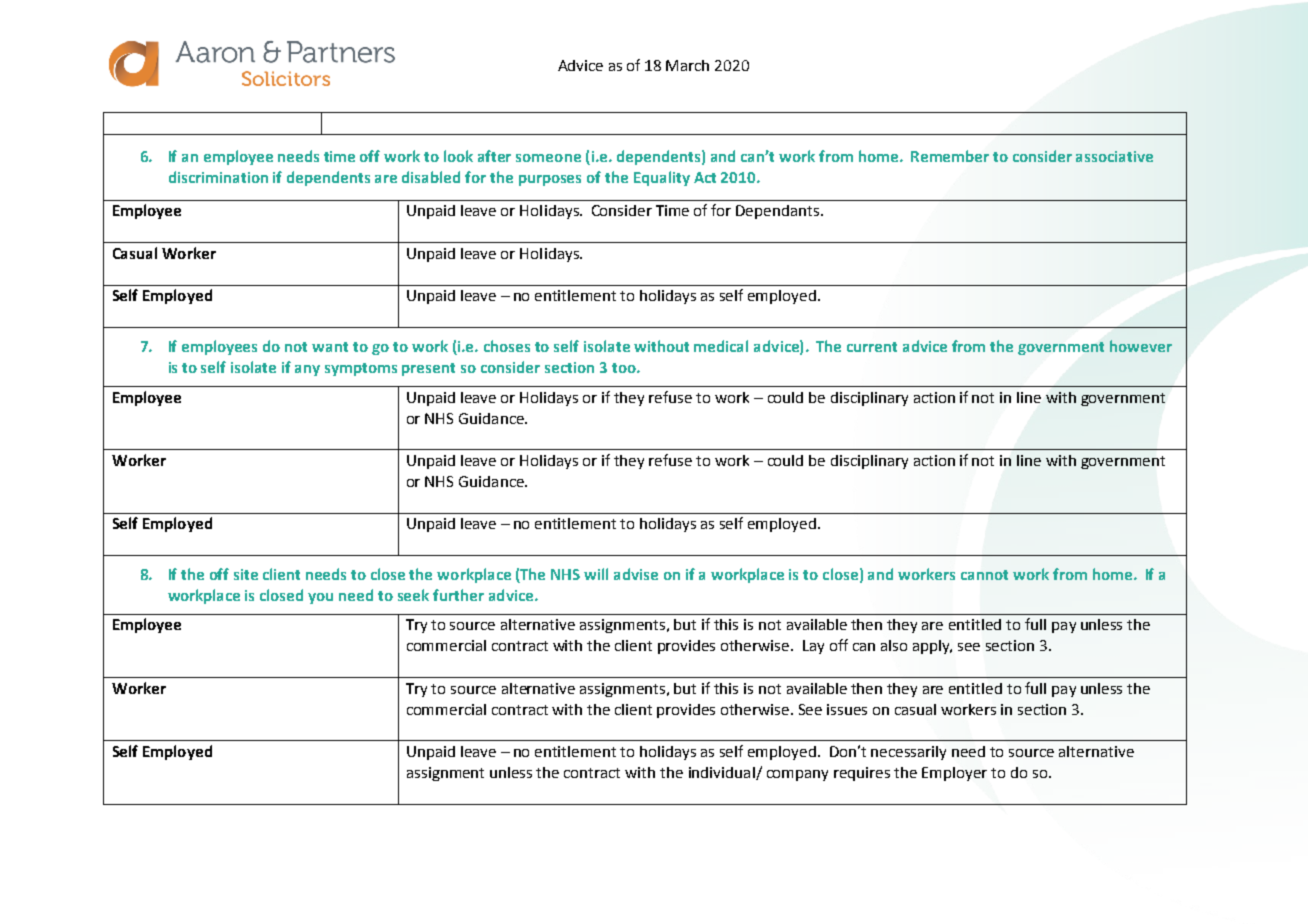  Describe the element at coordinates (625, 368) in the image. I see `too` at that location.
